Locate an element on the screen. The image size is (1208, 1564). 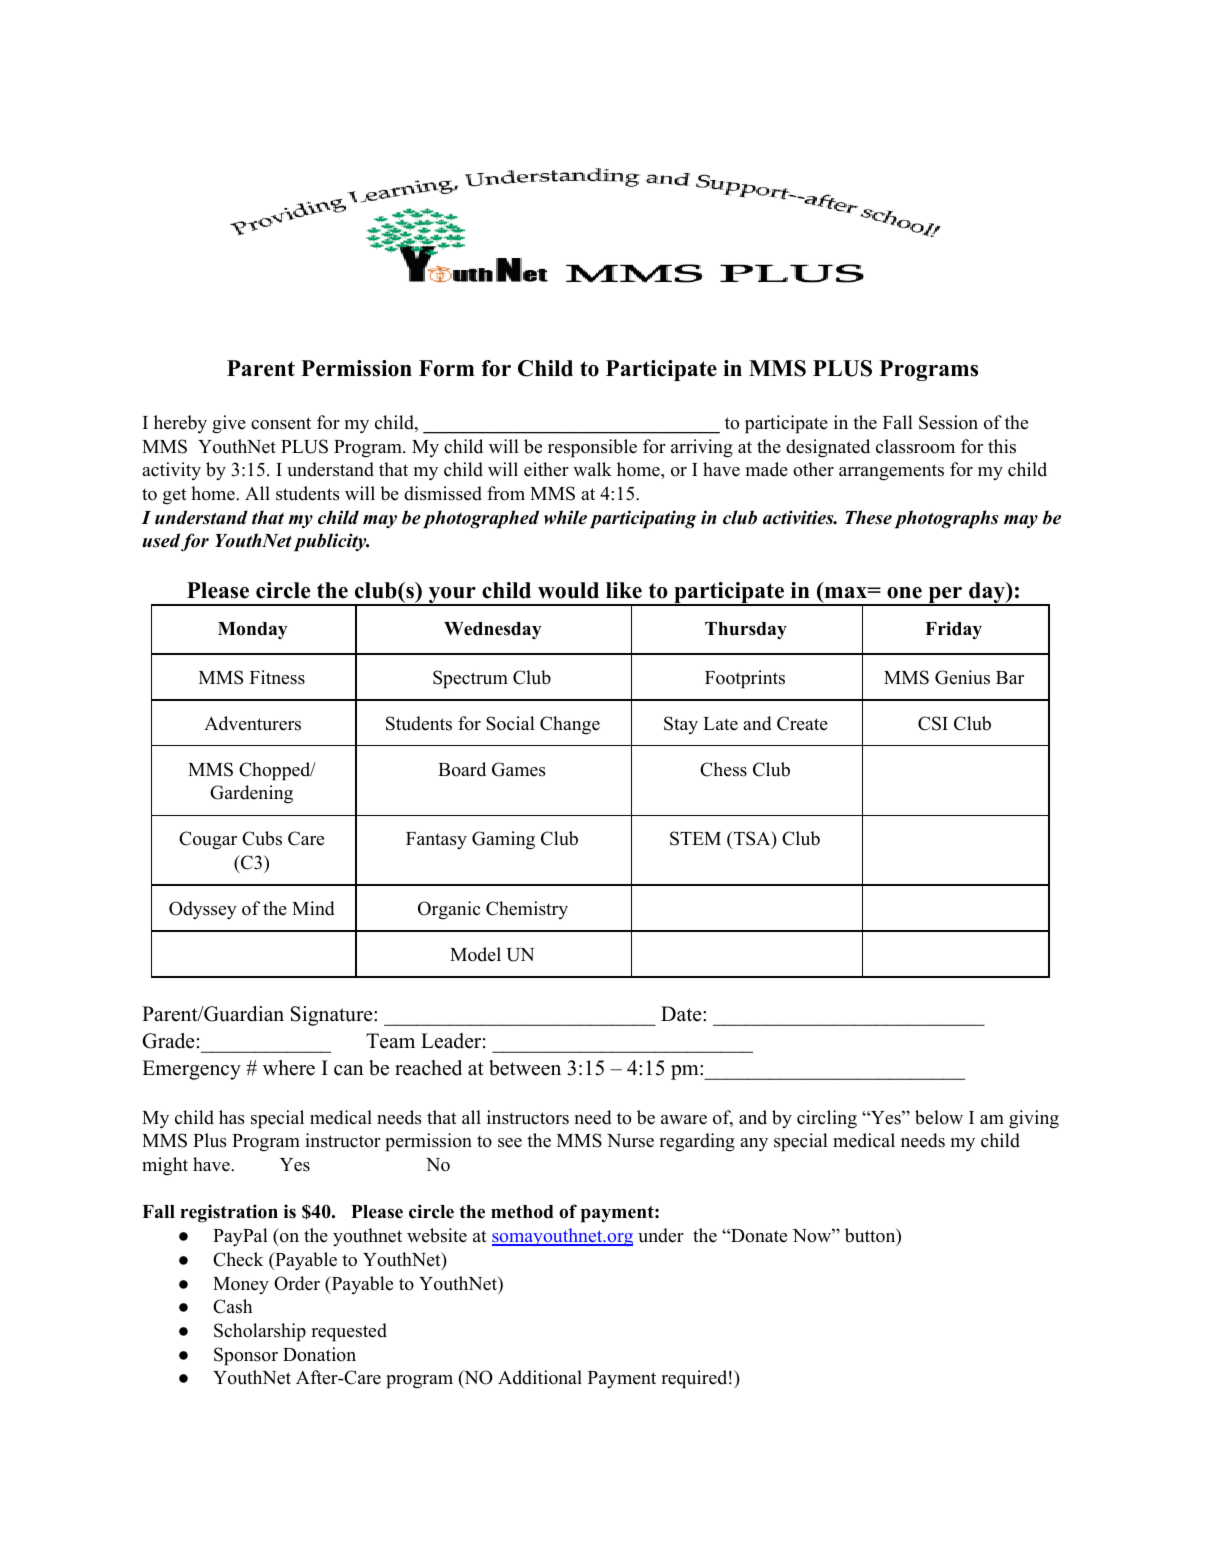
Sponsor is located at coordinates (246, 1356).
